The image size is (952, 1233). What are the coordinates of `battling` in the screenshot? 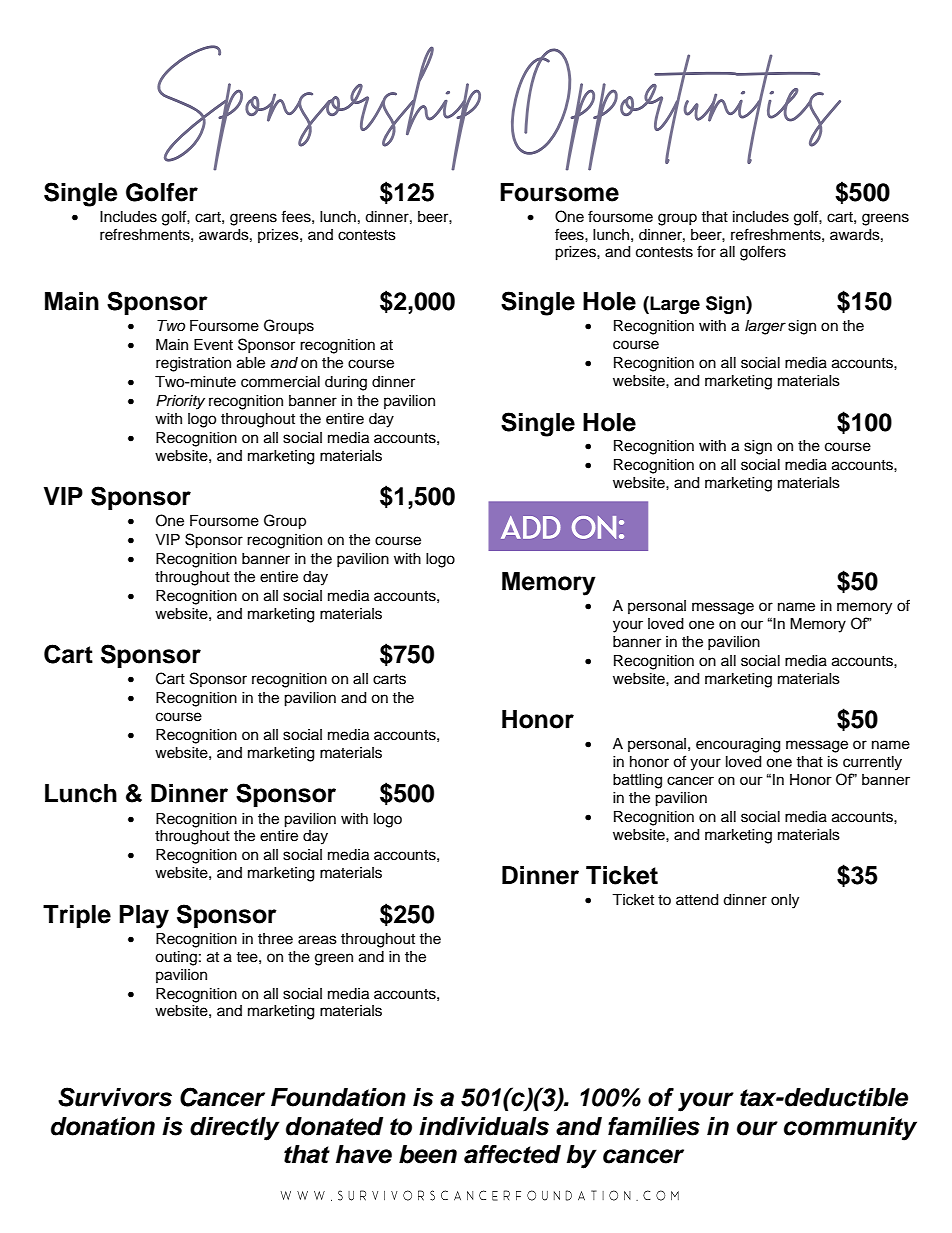 It's located at (637, 781).
